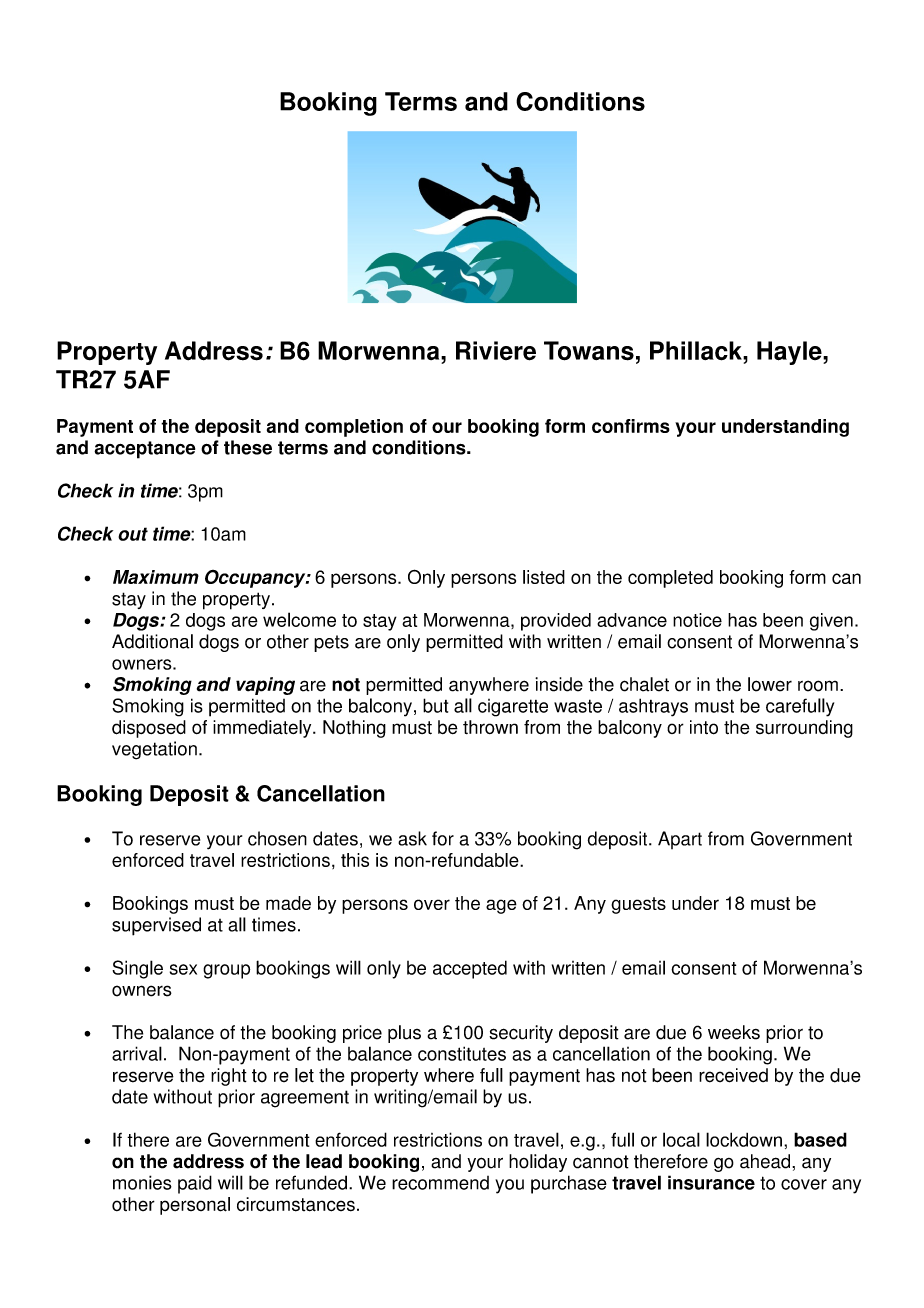 The height and width of the image is (1308, 924). What do you see at coordinates (631, 426) in the image?
I see `confirms` at bounding box center [631, 426].
